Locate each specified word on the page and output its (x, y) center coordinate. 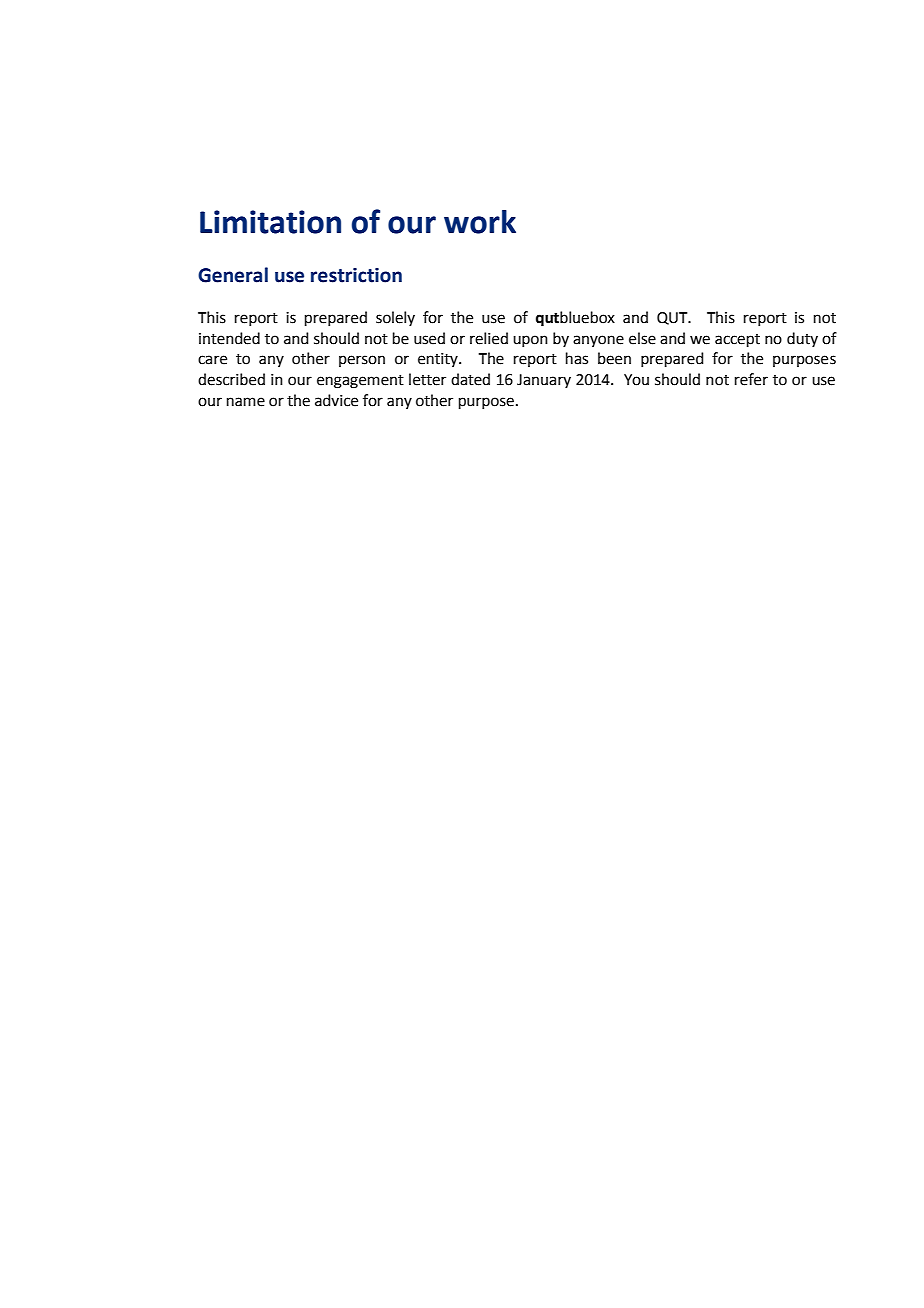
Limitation (270, 222)
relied (489, 338)
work (480, 222)
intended (229, 338)
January (544, 381)
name (246, 402)
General (233, 275)
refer (751, 379)
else (642, 338)
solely (395, 318)
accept (737, 340)
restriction (356, 275)
